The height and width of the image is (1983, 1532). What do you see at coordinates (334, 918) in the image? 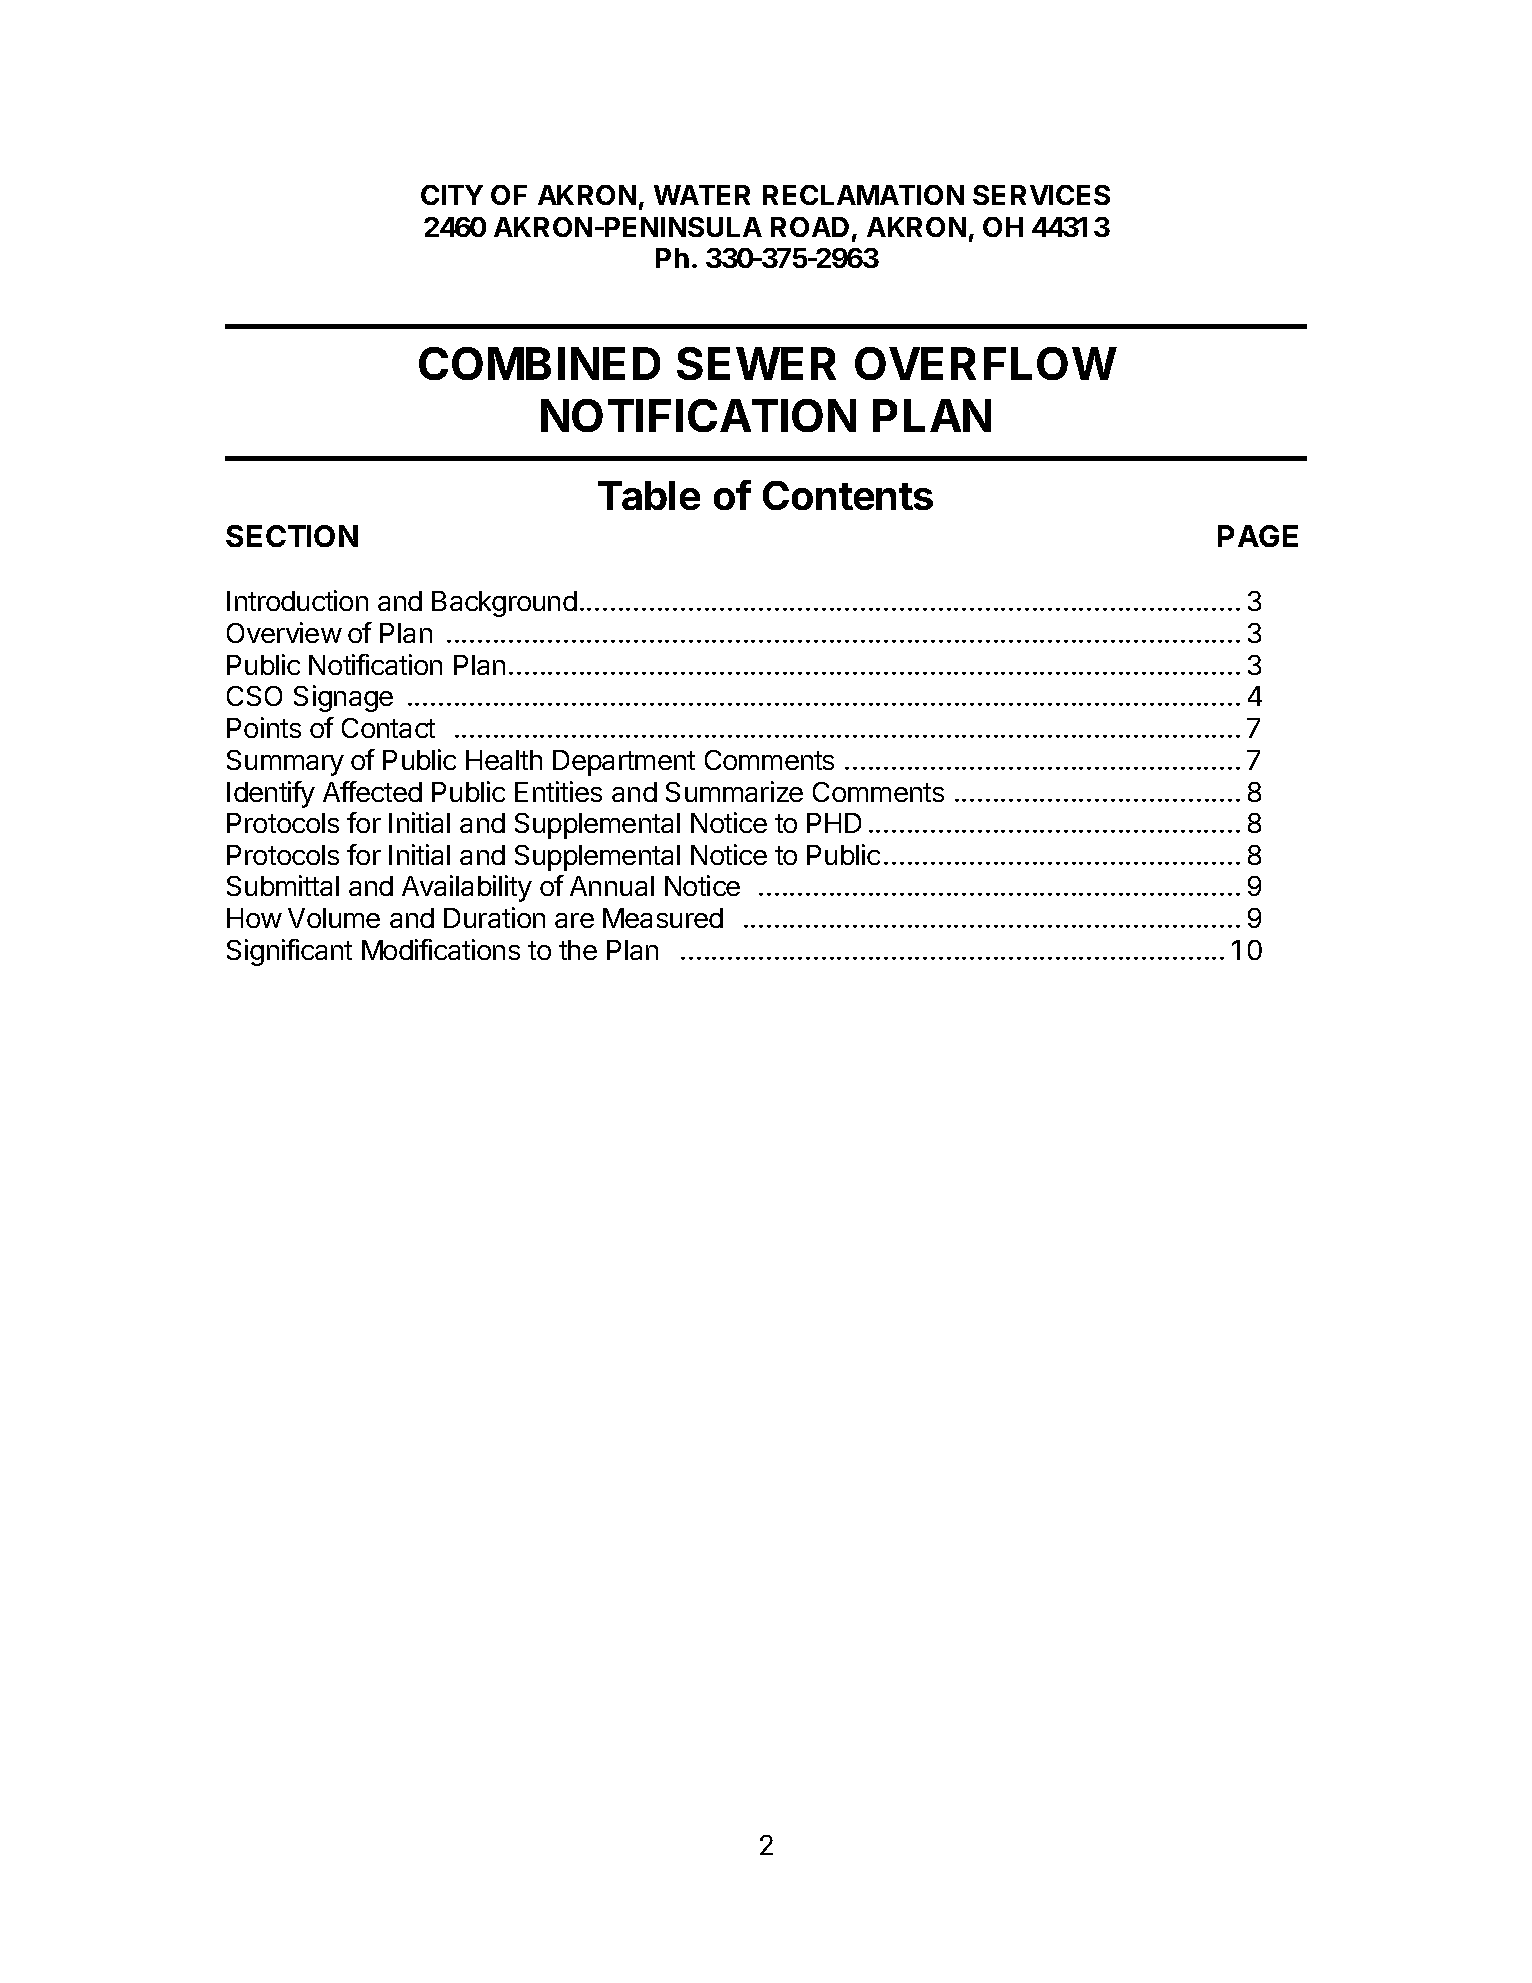
I see `Volume` at bounding box center [334, 918].
